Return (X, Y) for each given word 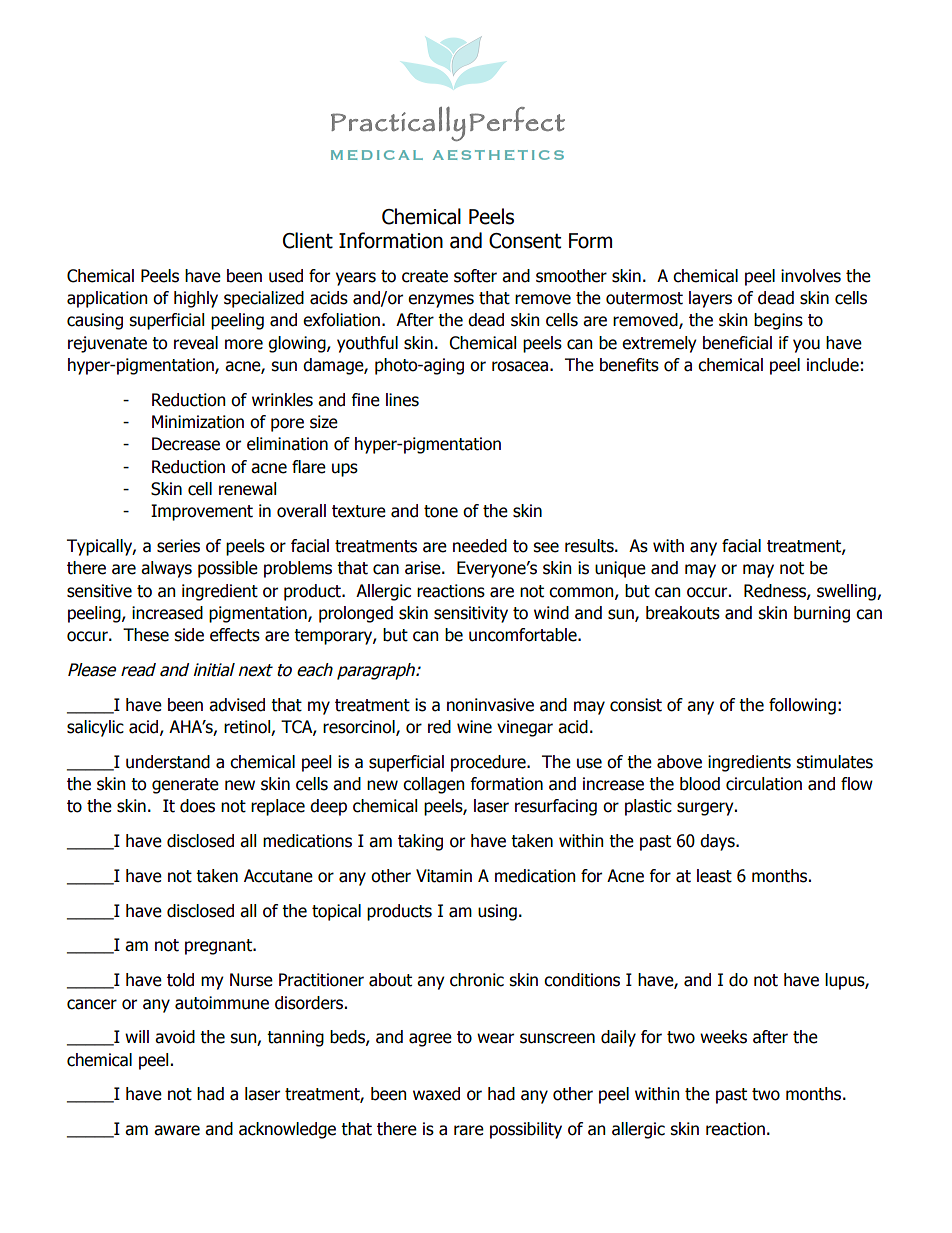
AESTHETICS (498, 155)
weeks (723, 1037)
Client (308, 240)
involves (811, 276)
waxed (436, 1094)
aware (177, 1130)
